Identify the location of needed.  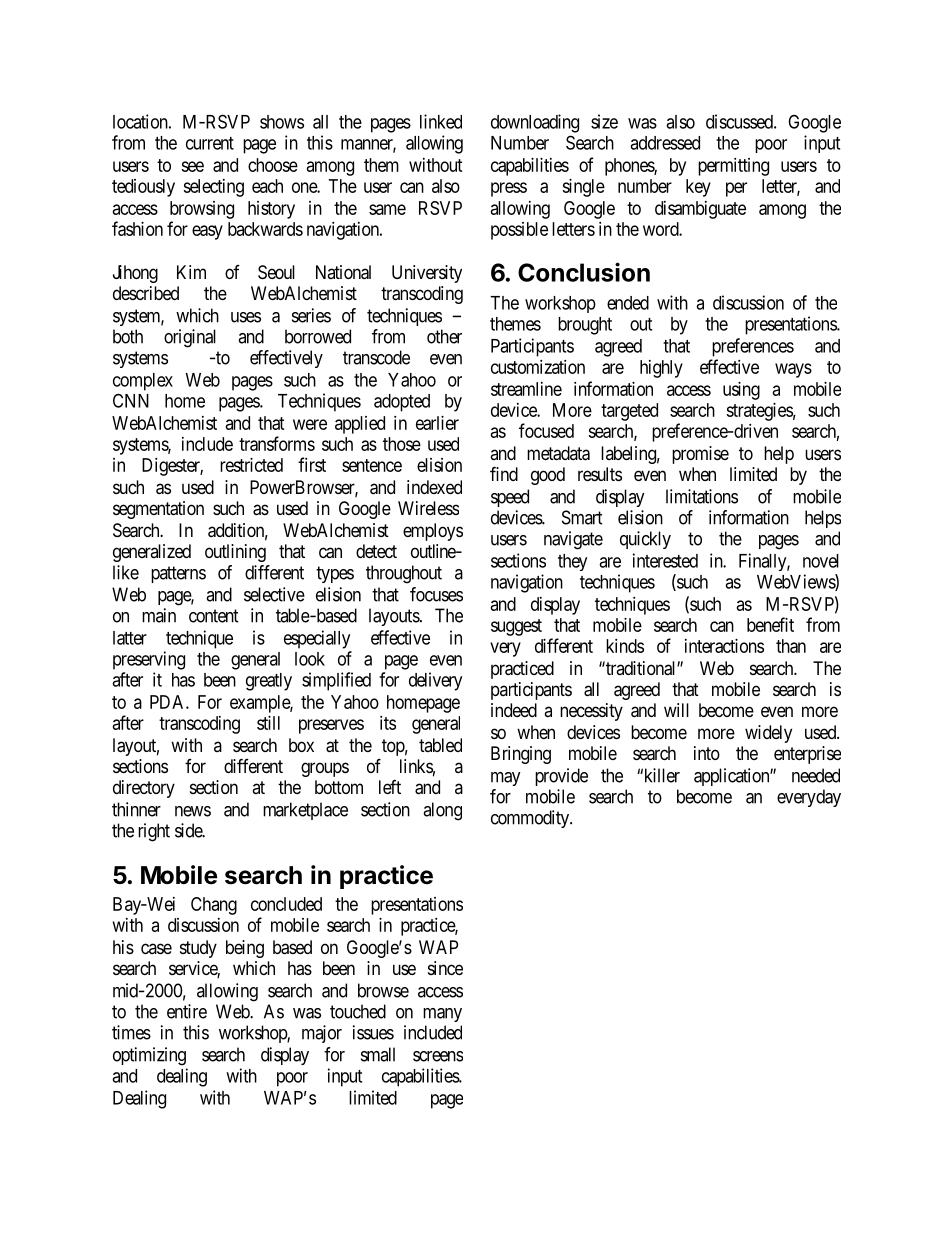
(816, 775).
